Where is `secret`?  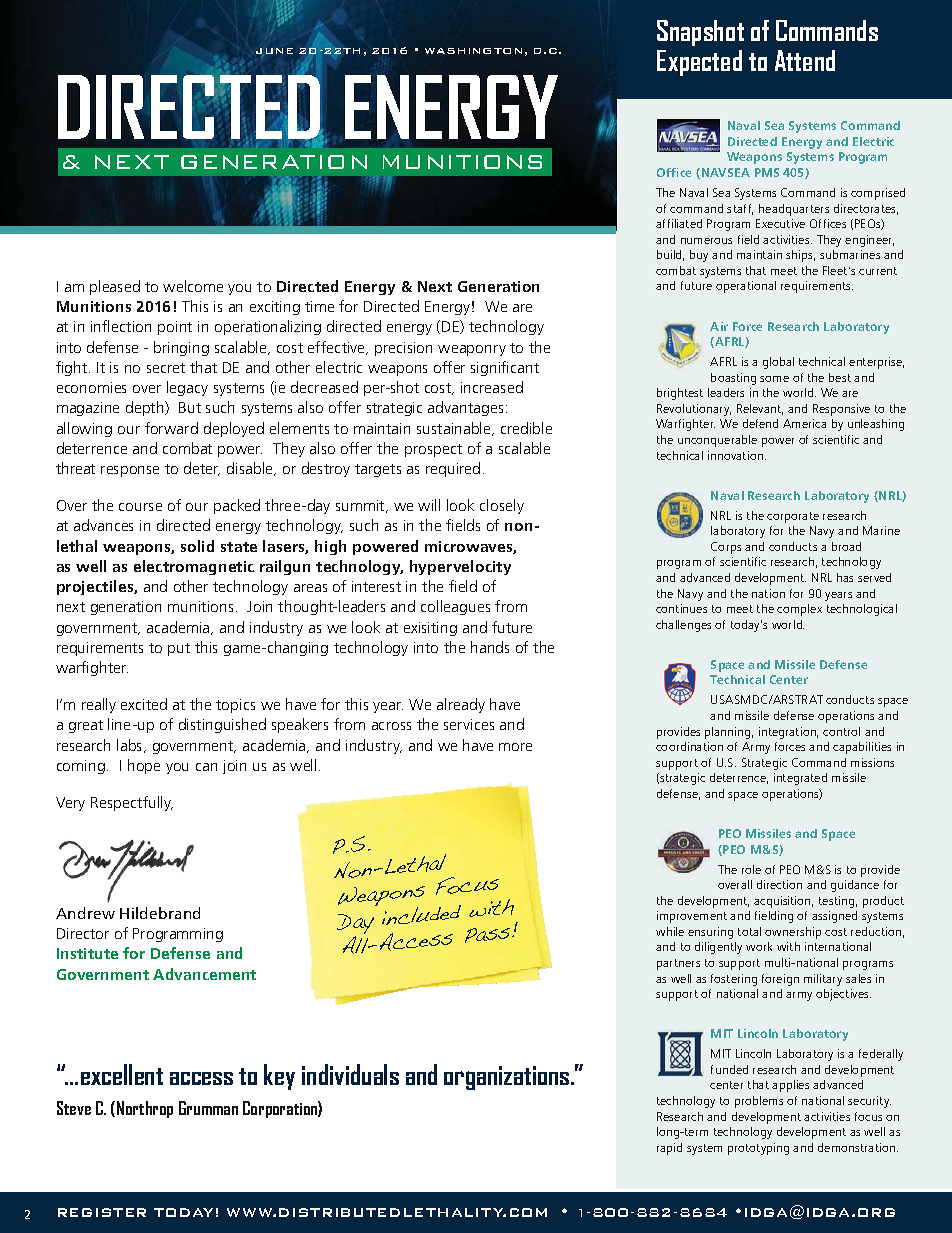
secret is located at coordinates (166, 368).
